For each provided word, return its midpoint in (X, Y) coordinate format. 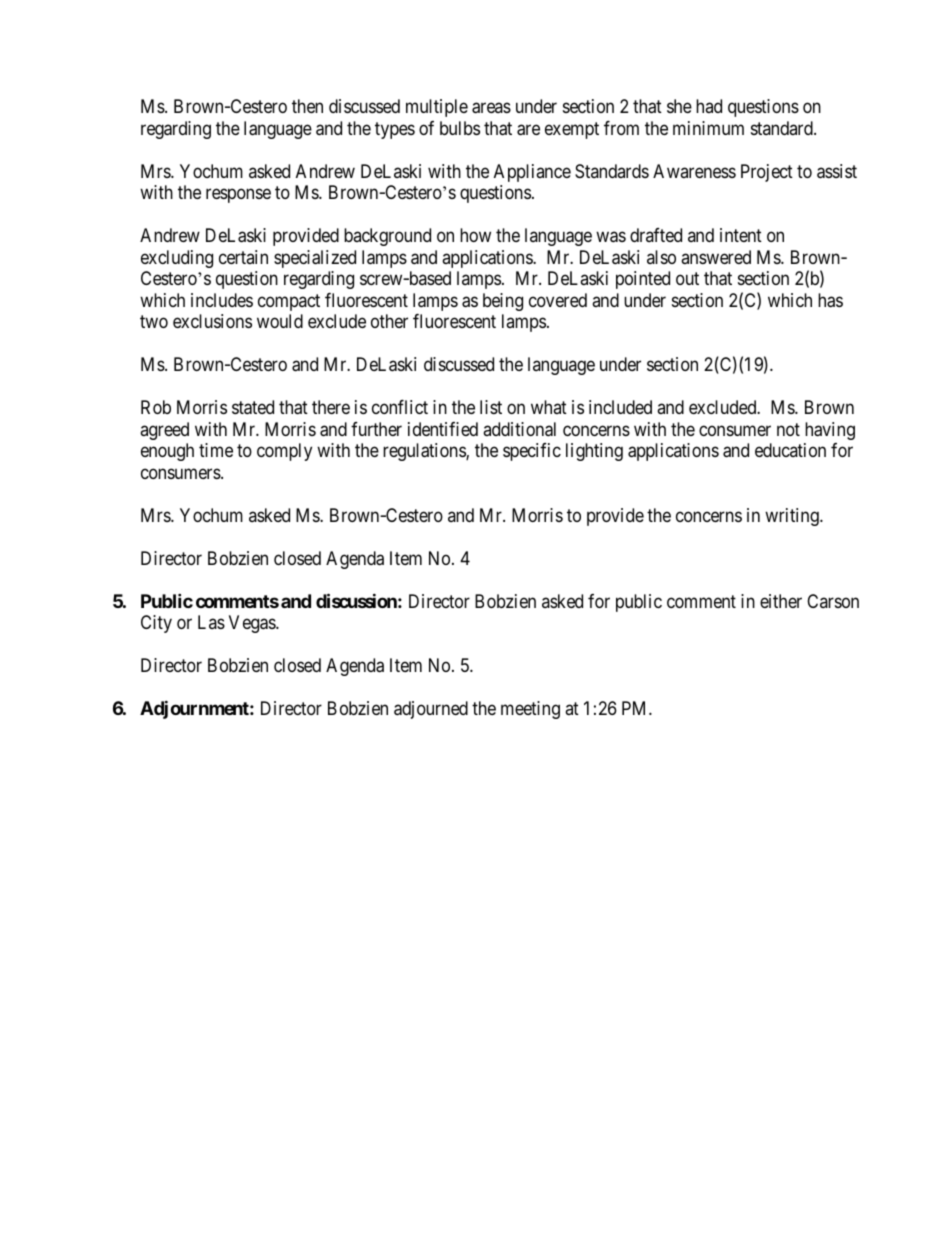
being (503, 302)
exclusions (212, 321)
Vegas (253, 624)
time (216, 450)
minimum (708, 128)
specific (532, 452)
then (307, 106)
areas (491, 108)
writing (793, 517)
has (830, 300)
